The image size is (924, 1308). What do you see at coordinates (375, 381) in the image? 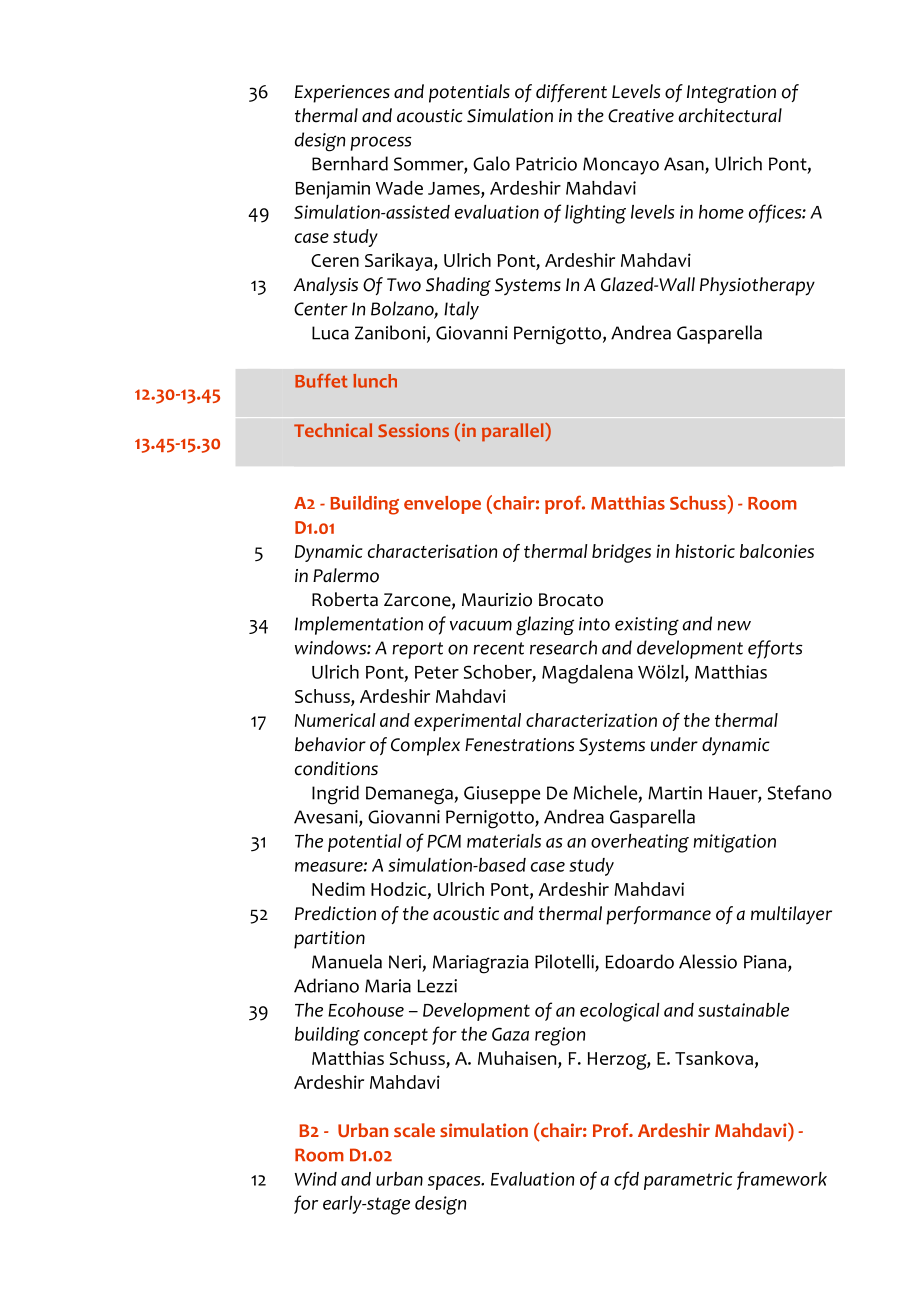
I see `lunch` at bounding box center [375, 381].
